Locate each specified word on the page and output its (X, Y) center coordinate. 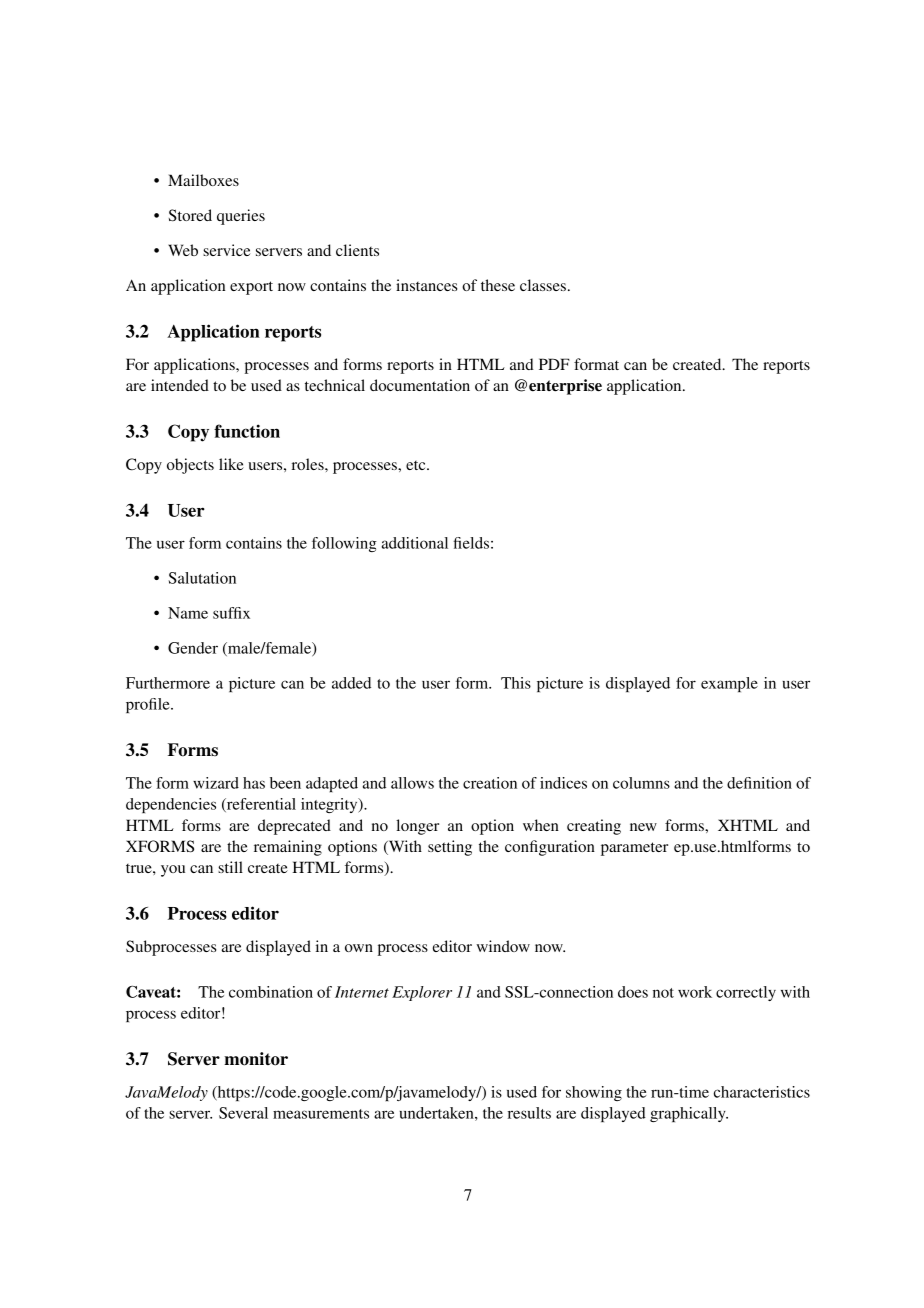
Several (243, 1113)
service (226, 250)
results (529, 1113)
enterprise (565, 387)
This (516, 683)
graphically (689, 1114)
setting (450, 848)
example (729, 684)
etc (417, 465)
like (231, 464)
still (230, 867)
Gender (193, 648)
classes (543, 285)
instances (426, 285)
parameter (634, 849)
